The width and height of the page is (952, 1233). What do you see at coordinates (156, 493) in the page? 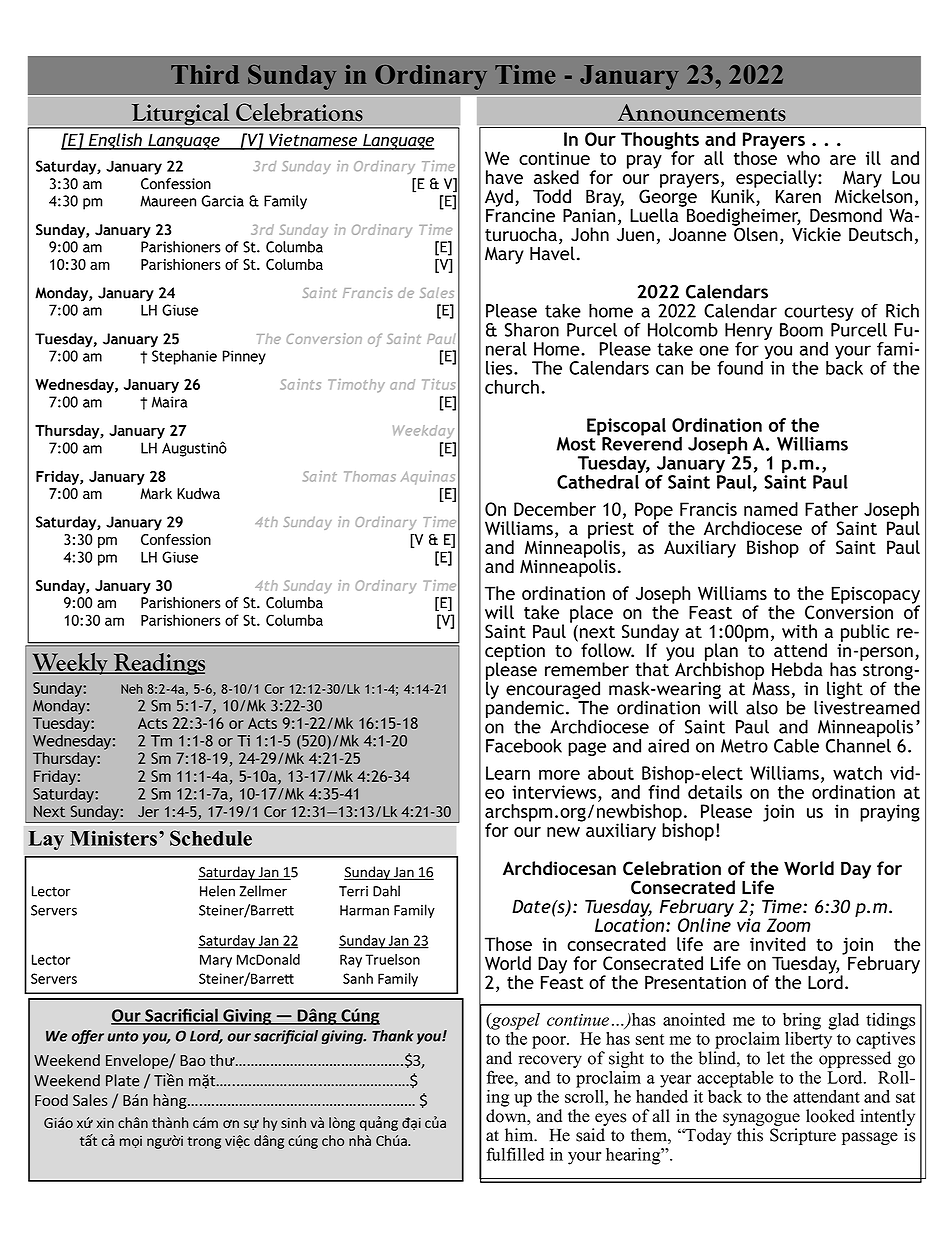
I see `Mark` at bounding box center [156, 493].
